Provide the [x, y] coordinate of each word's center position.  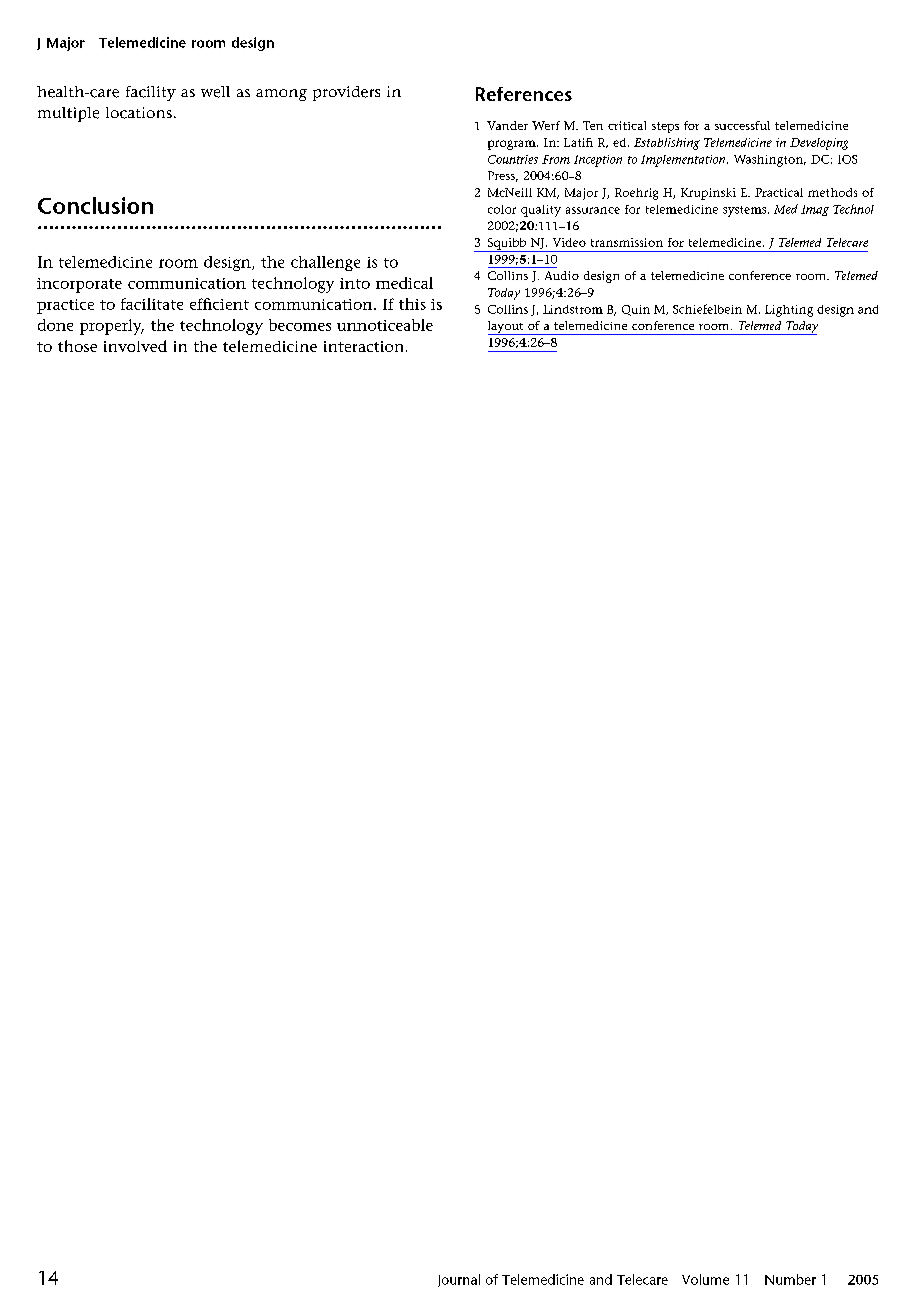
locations [139, 113]
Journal [459, 1280]
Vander [507, 125]
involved [135, 346]
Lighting [789, 311]
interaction [363, 346]
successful [742, 125]
